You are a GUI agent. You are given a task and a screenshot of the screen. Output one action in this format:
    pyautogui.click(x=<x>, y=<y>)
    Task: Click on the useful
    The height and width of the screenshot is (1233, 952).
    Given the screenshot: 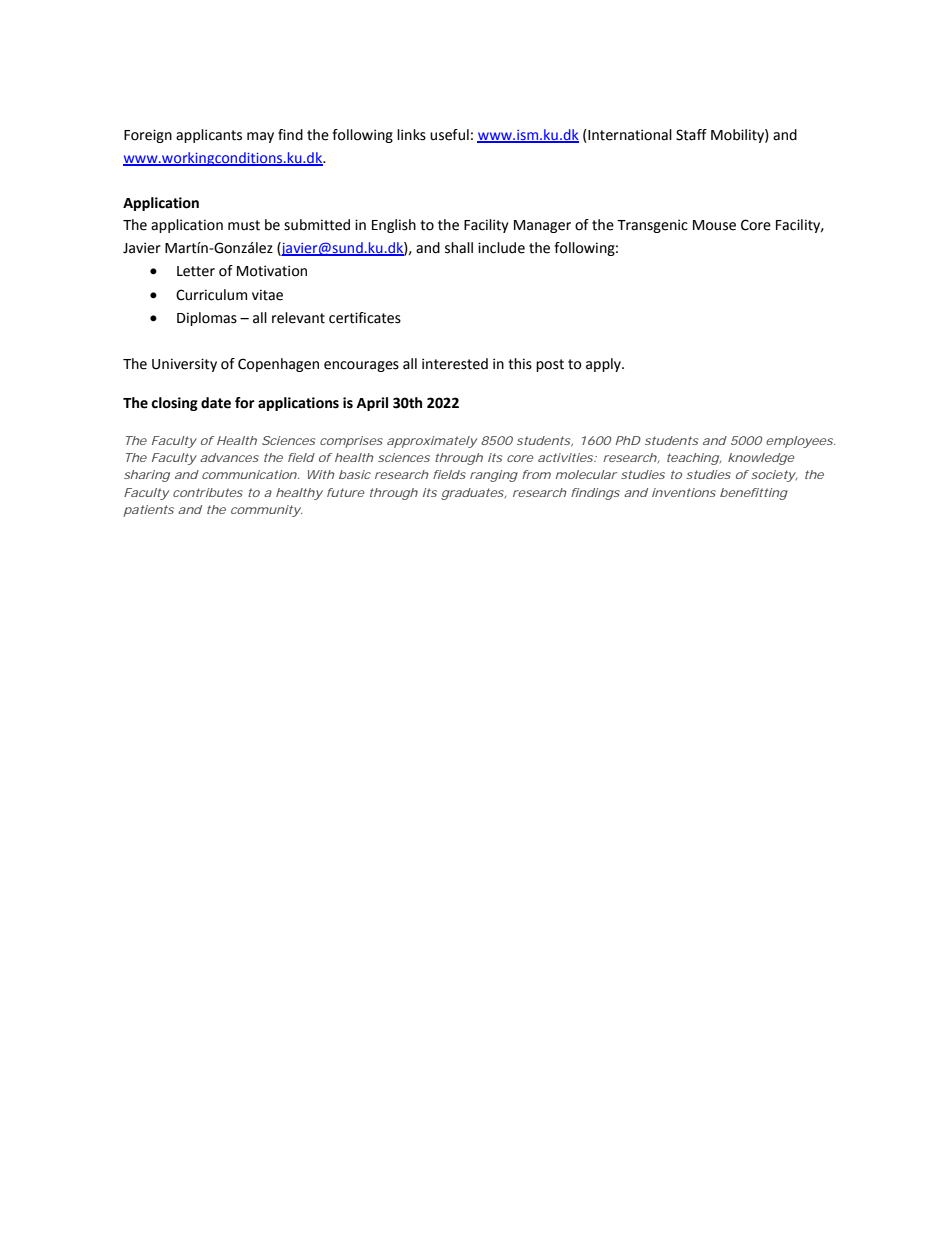 What is the action you would take?
    pyautogui.click(x=449, y=135)
